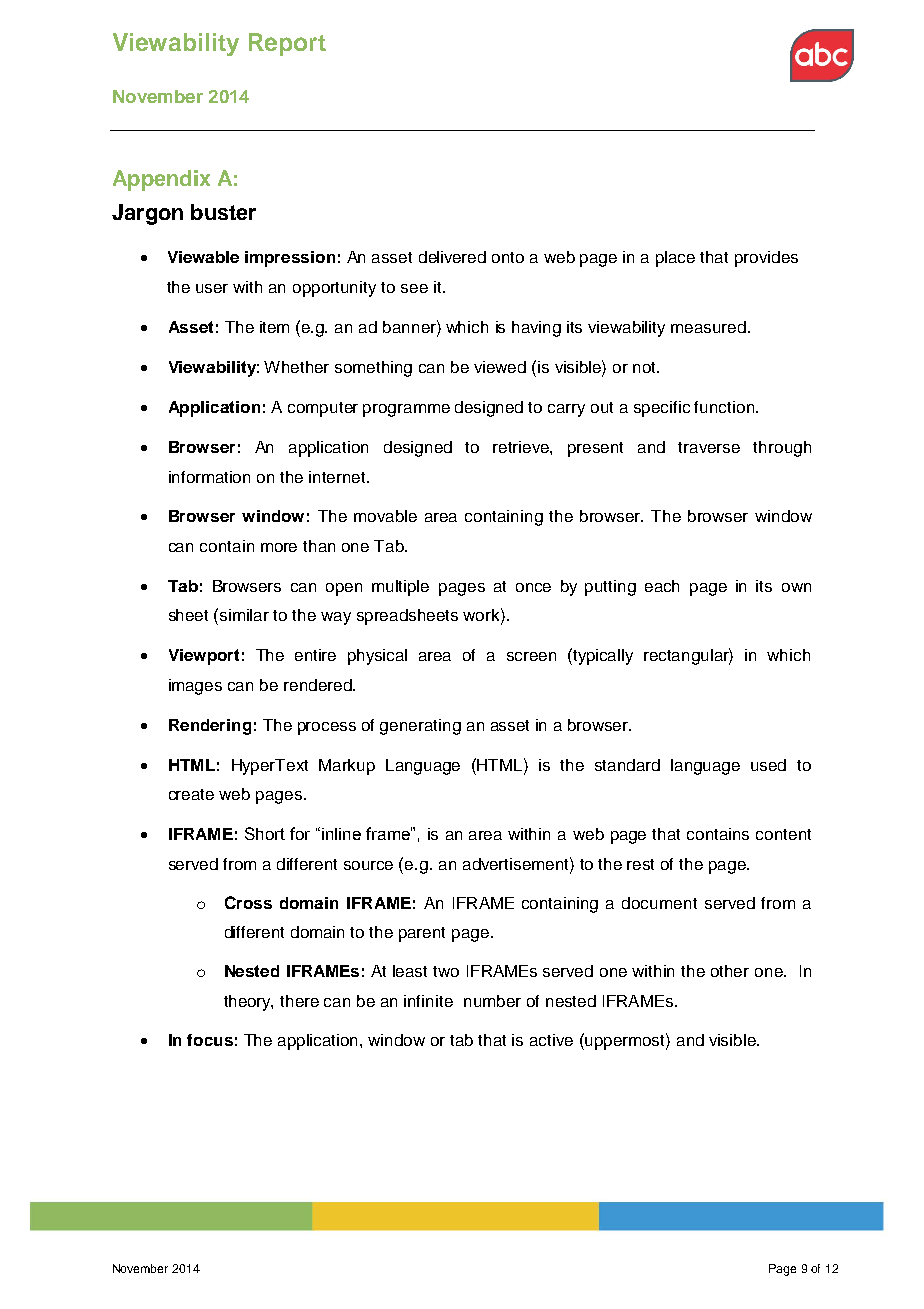  What do you see at coordinates (730, 971) in the page?
I see `other` at bounding box center [730, 971].
